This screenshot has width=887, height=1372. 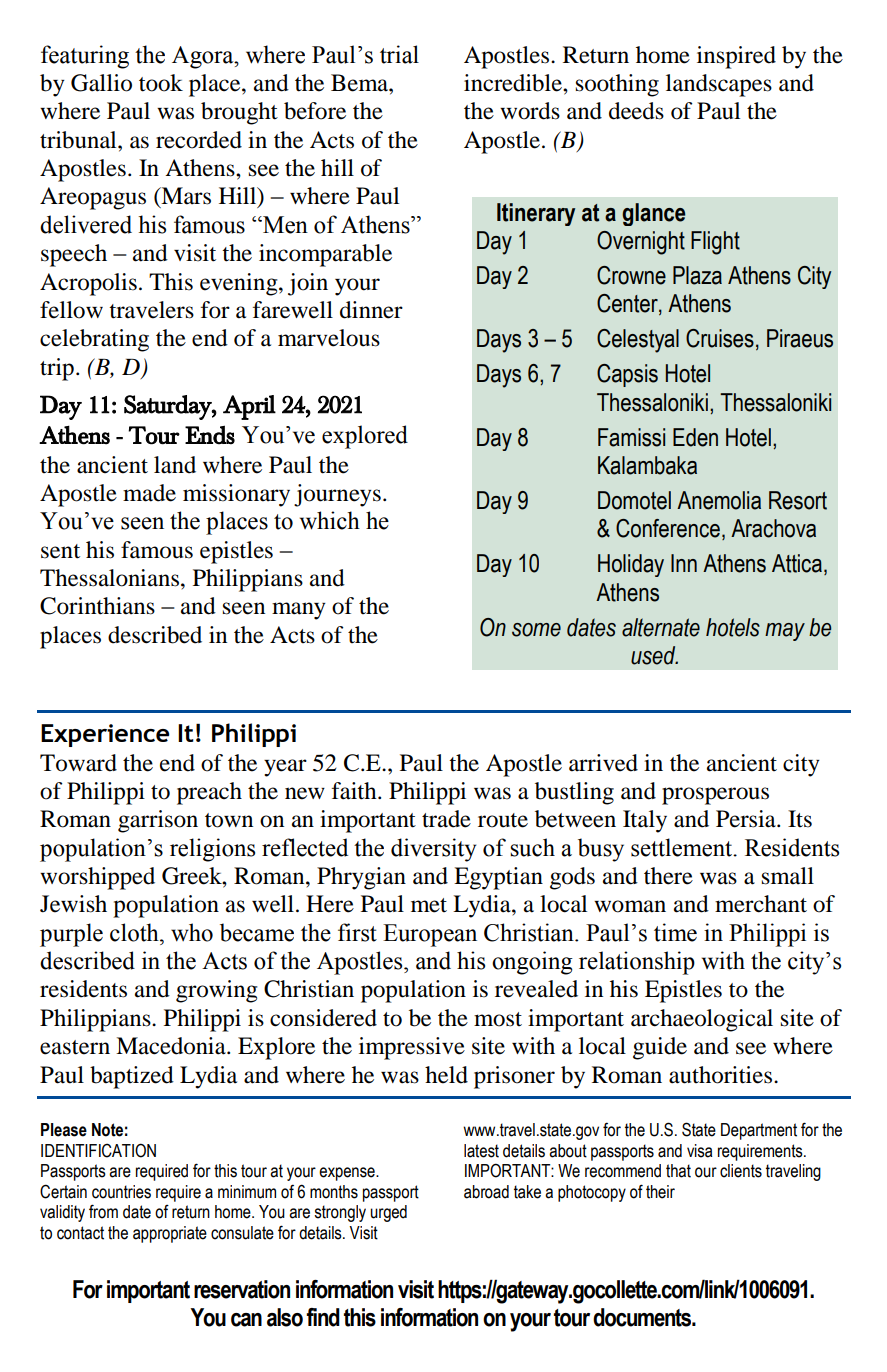 I want to click on inspired, so click(x=736, y=57).
